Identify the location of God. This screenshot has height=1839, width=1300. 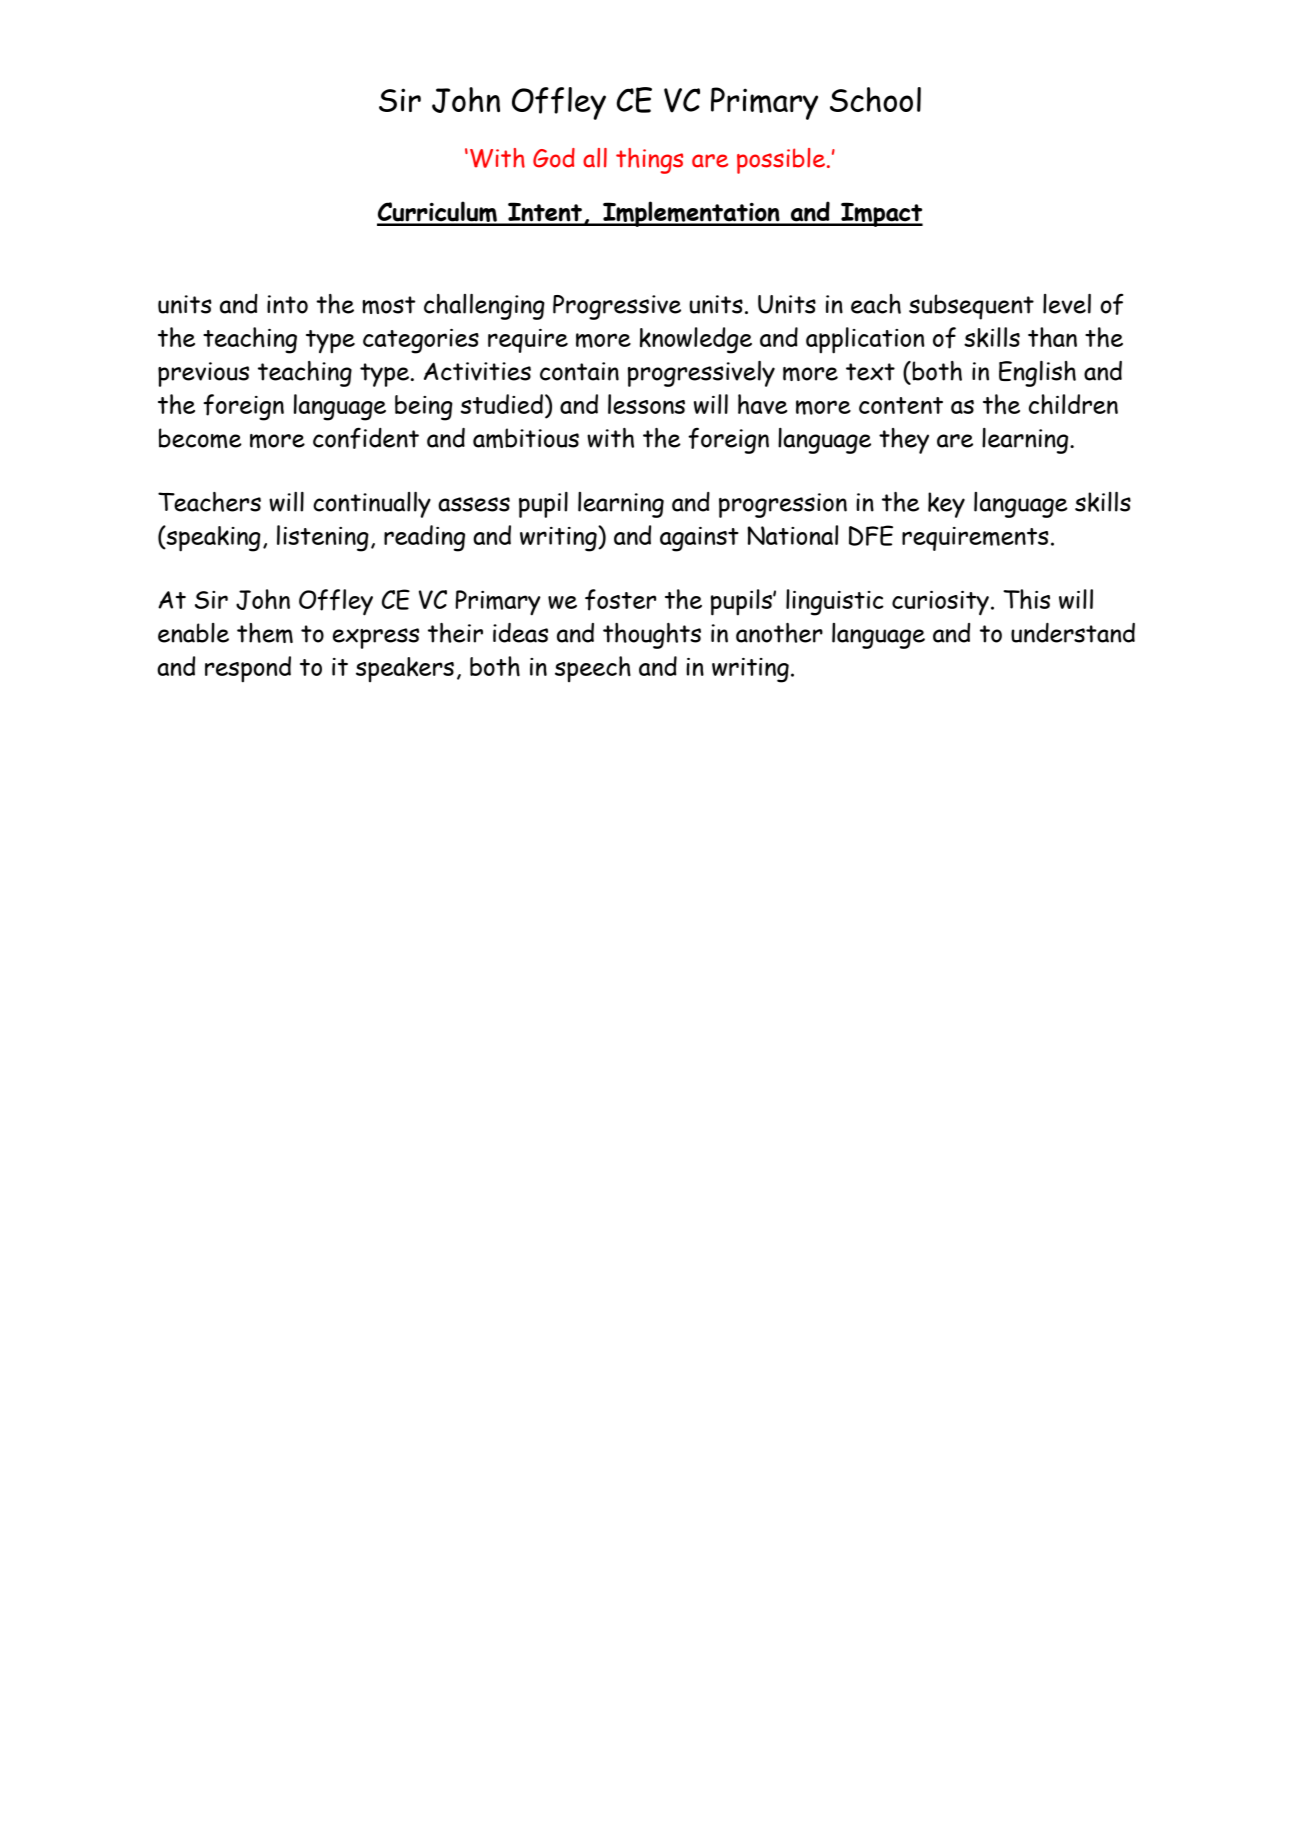
(554, 158).
